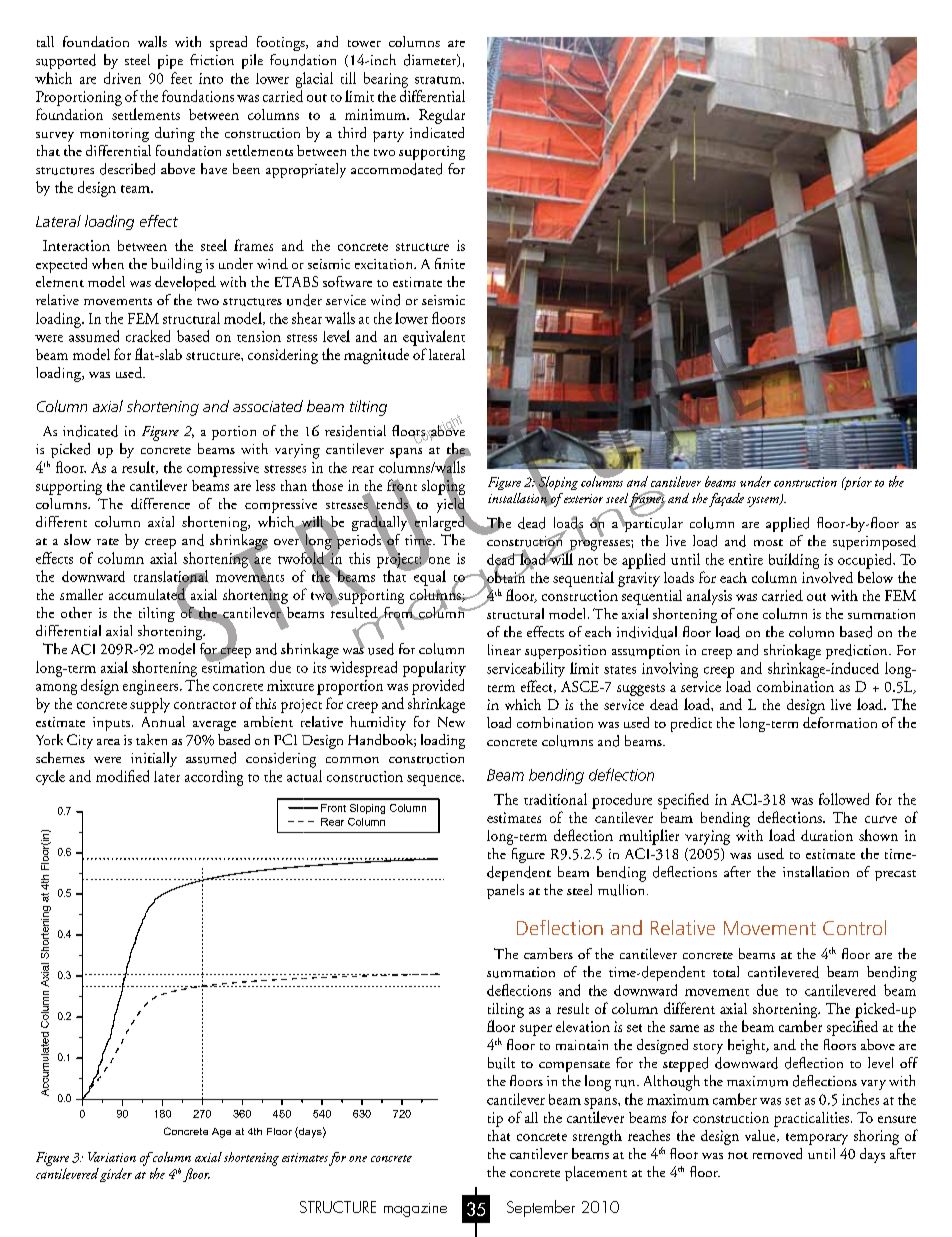 This document has width=952, height=1237. I want to click on feet, so click(181, 78).
